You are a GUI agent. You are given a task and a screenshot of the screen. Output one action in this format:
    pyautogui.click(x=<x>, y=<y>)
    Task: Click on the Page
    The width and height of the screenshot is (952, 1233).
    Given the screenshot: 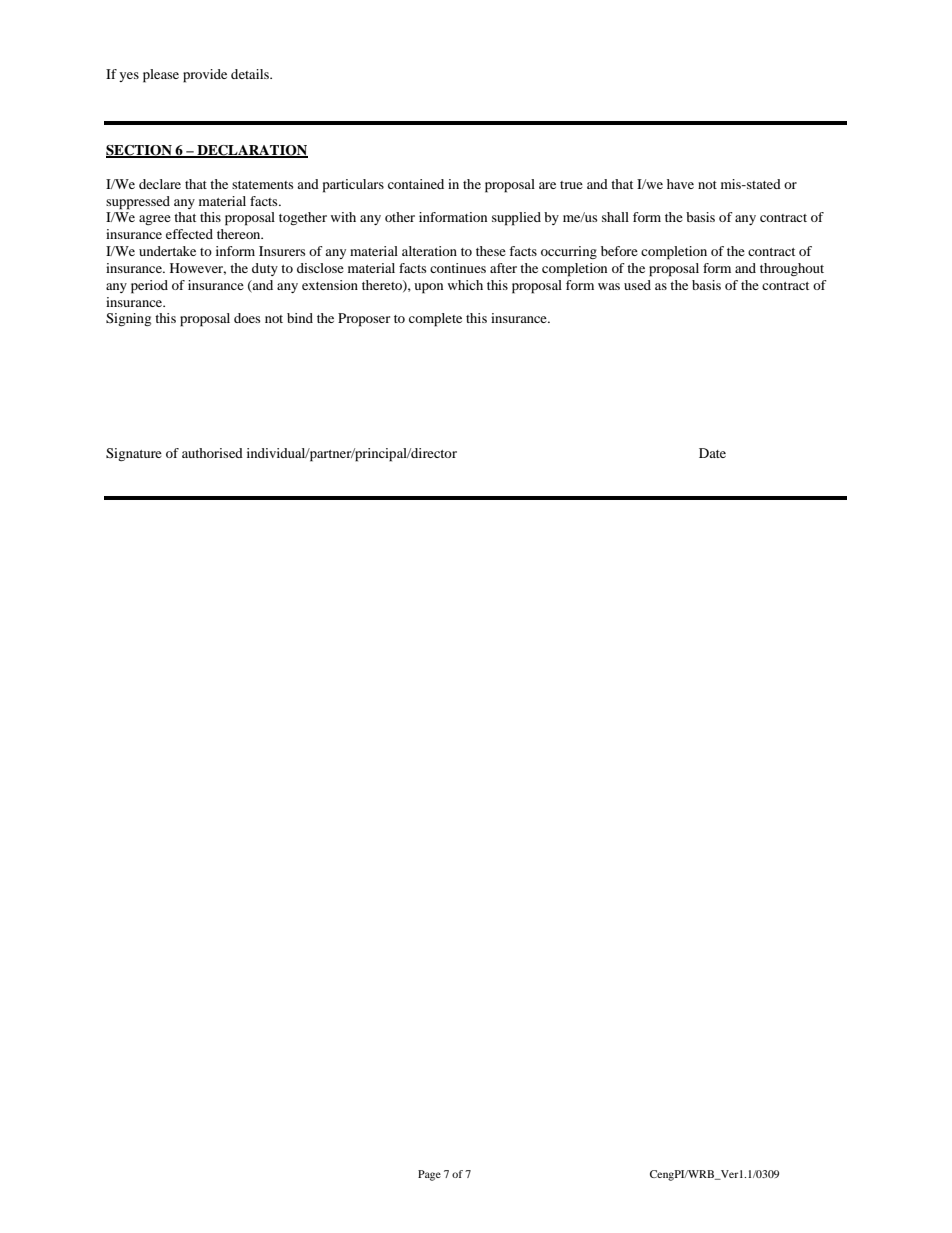 What is the action you would take?
    pyautogui.click(x=429, y=1175)
